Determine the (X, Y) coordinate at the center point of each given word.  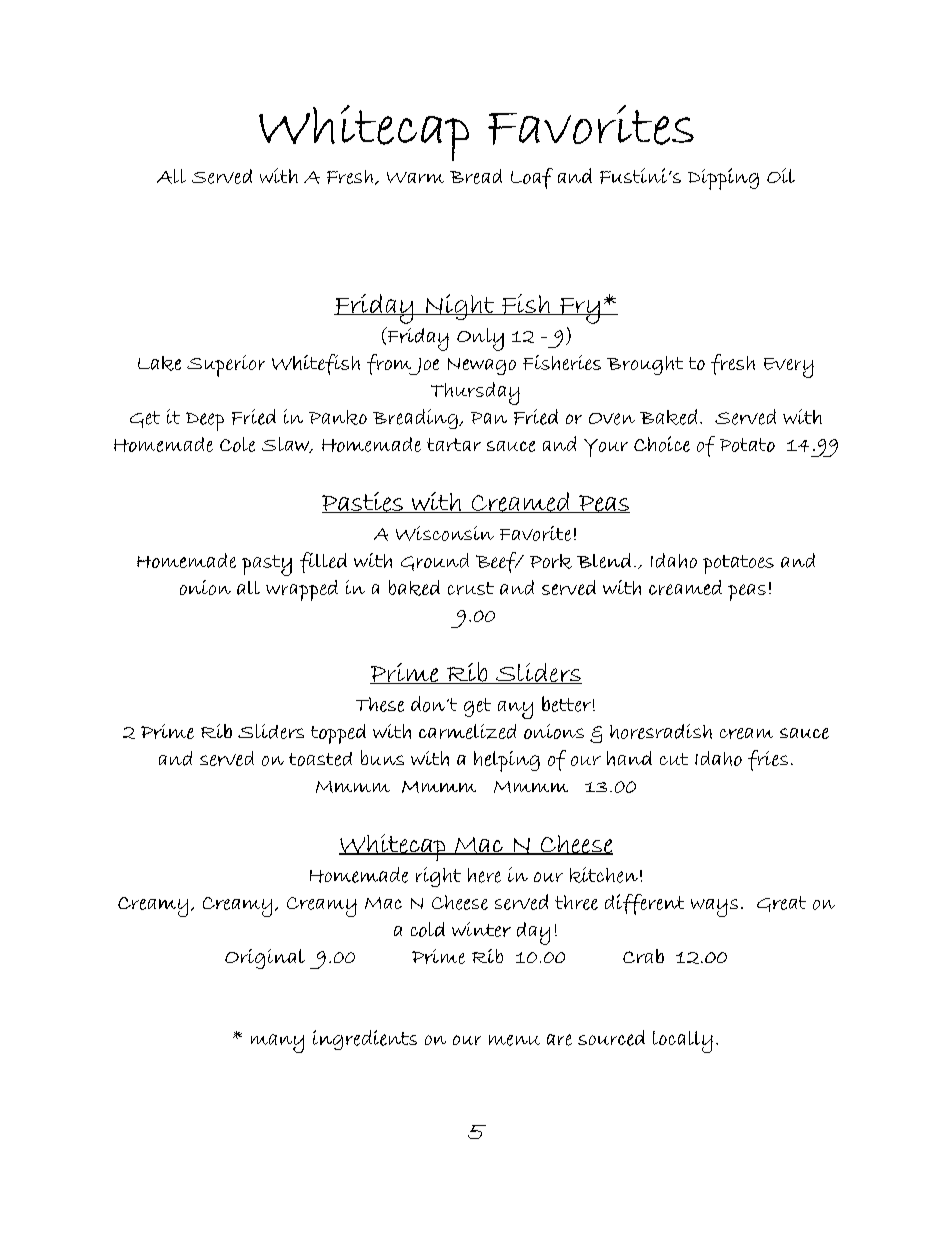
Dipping (723, 179)
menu (514, 1040)
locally (683, 1042)
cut (674, 759)
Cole (237, 444)
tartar (454, 444)
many (277, 1043)
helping (507, 761)
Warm (415, 177)
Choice (662, 444)
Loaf (532, 178)
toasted (320, 759)
